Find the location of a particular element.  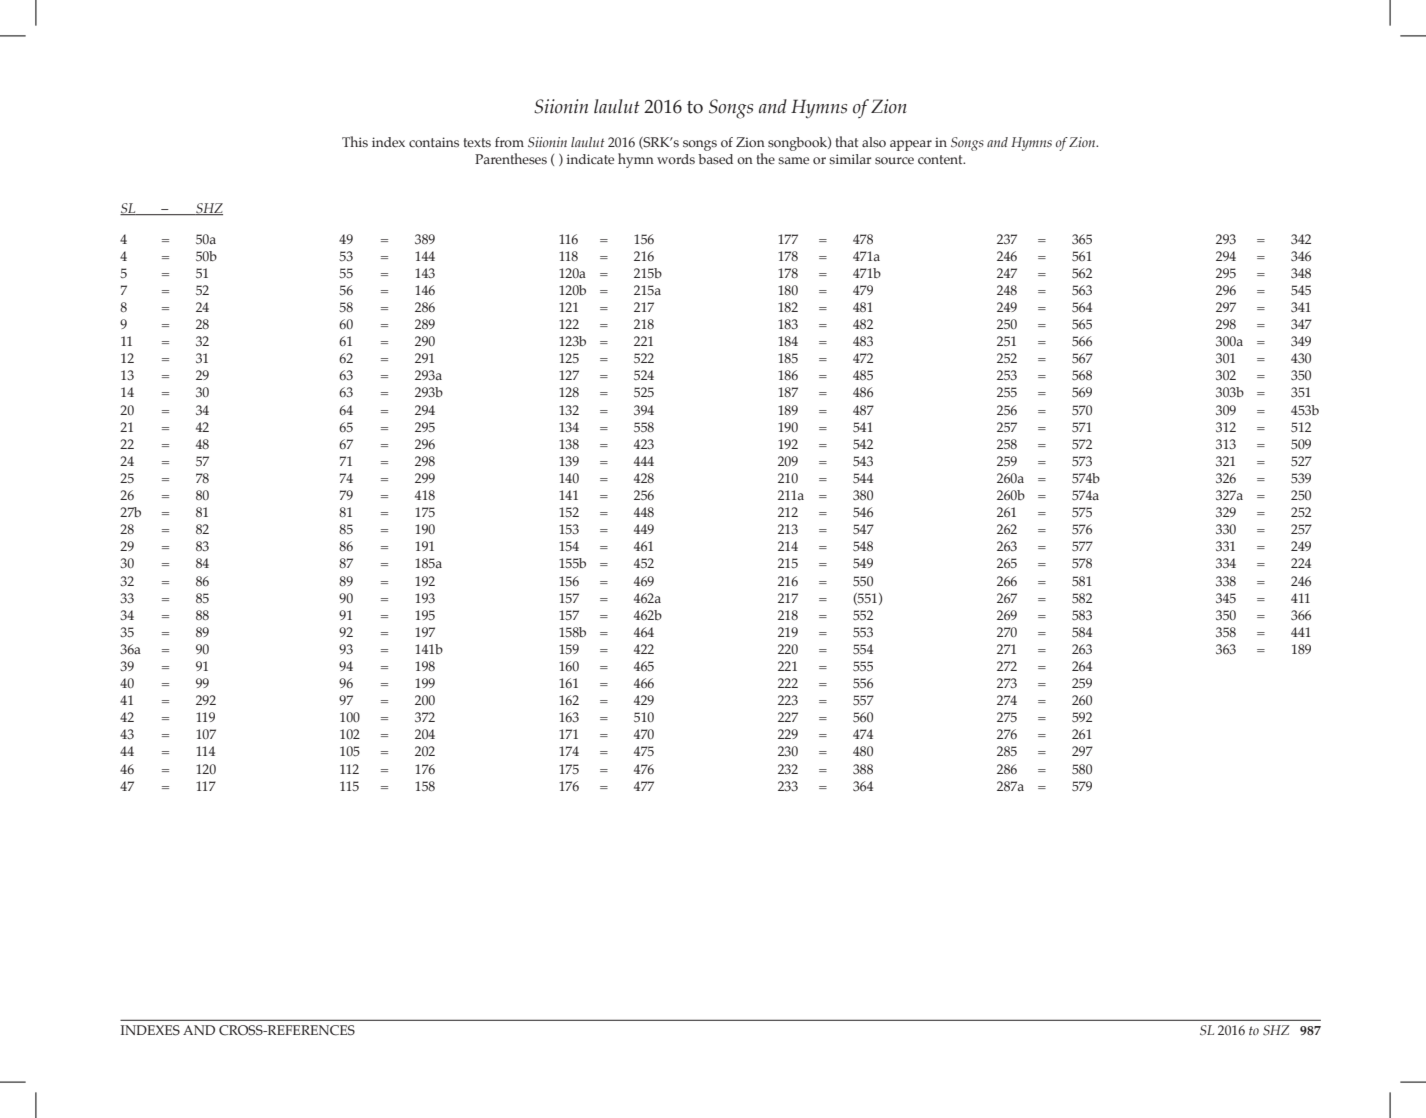

similar is located at coordinates (850, 159).
